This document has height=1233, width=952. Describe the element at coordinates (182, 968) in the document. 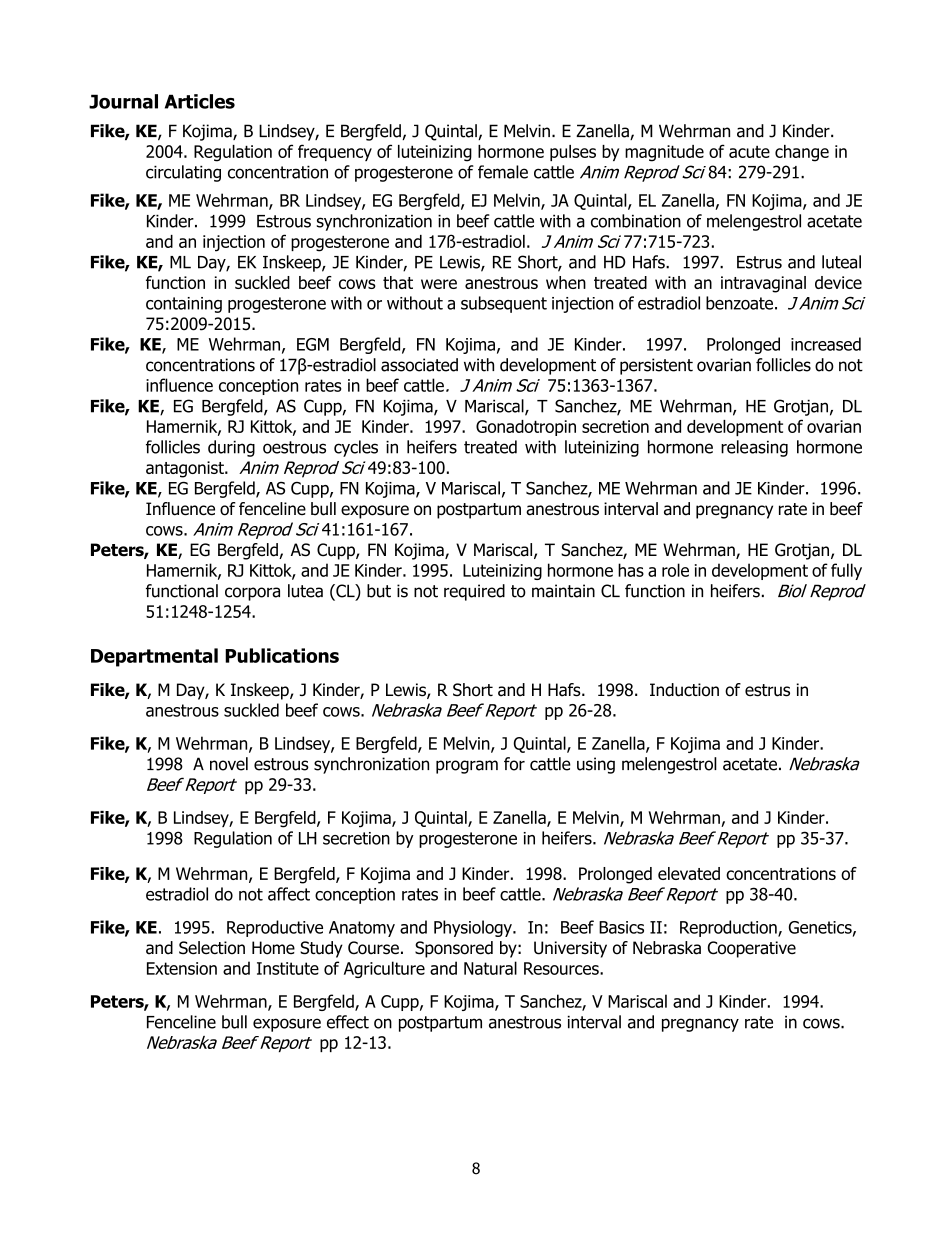

I see `Extension` at that location.
